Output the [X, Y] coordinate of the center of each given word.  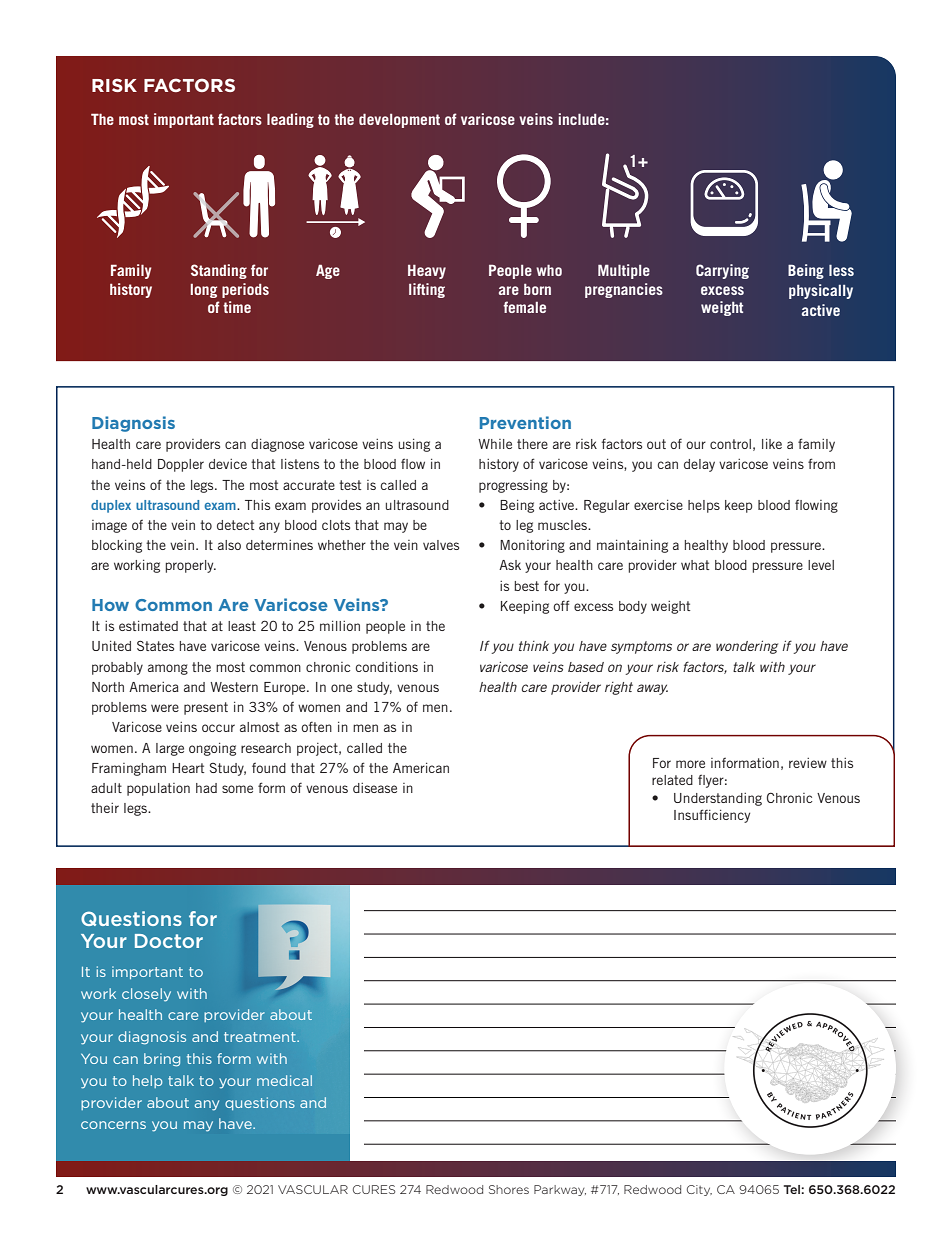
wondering [747, 647]
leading [290, 120]
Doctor [169, 941]
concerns [113, 1125]
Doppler [181, 465]
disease [375, 788]
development [399, 121]
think [534, 646]
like [772, 444]
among [168, 669]
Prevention [525, 422]
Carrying [722, 271]
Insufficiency [712, 816]
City [699, 1190]
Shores [509, 1189]
